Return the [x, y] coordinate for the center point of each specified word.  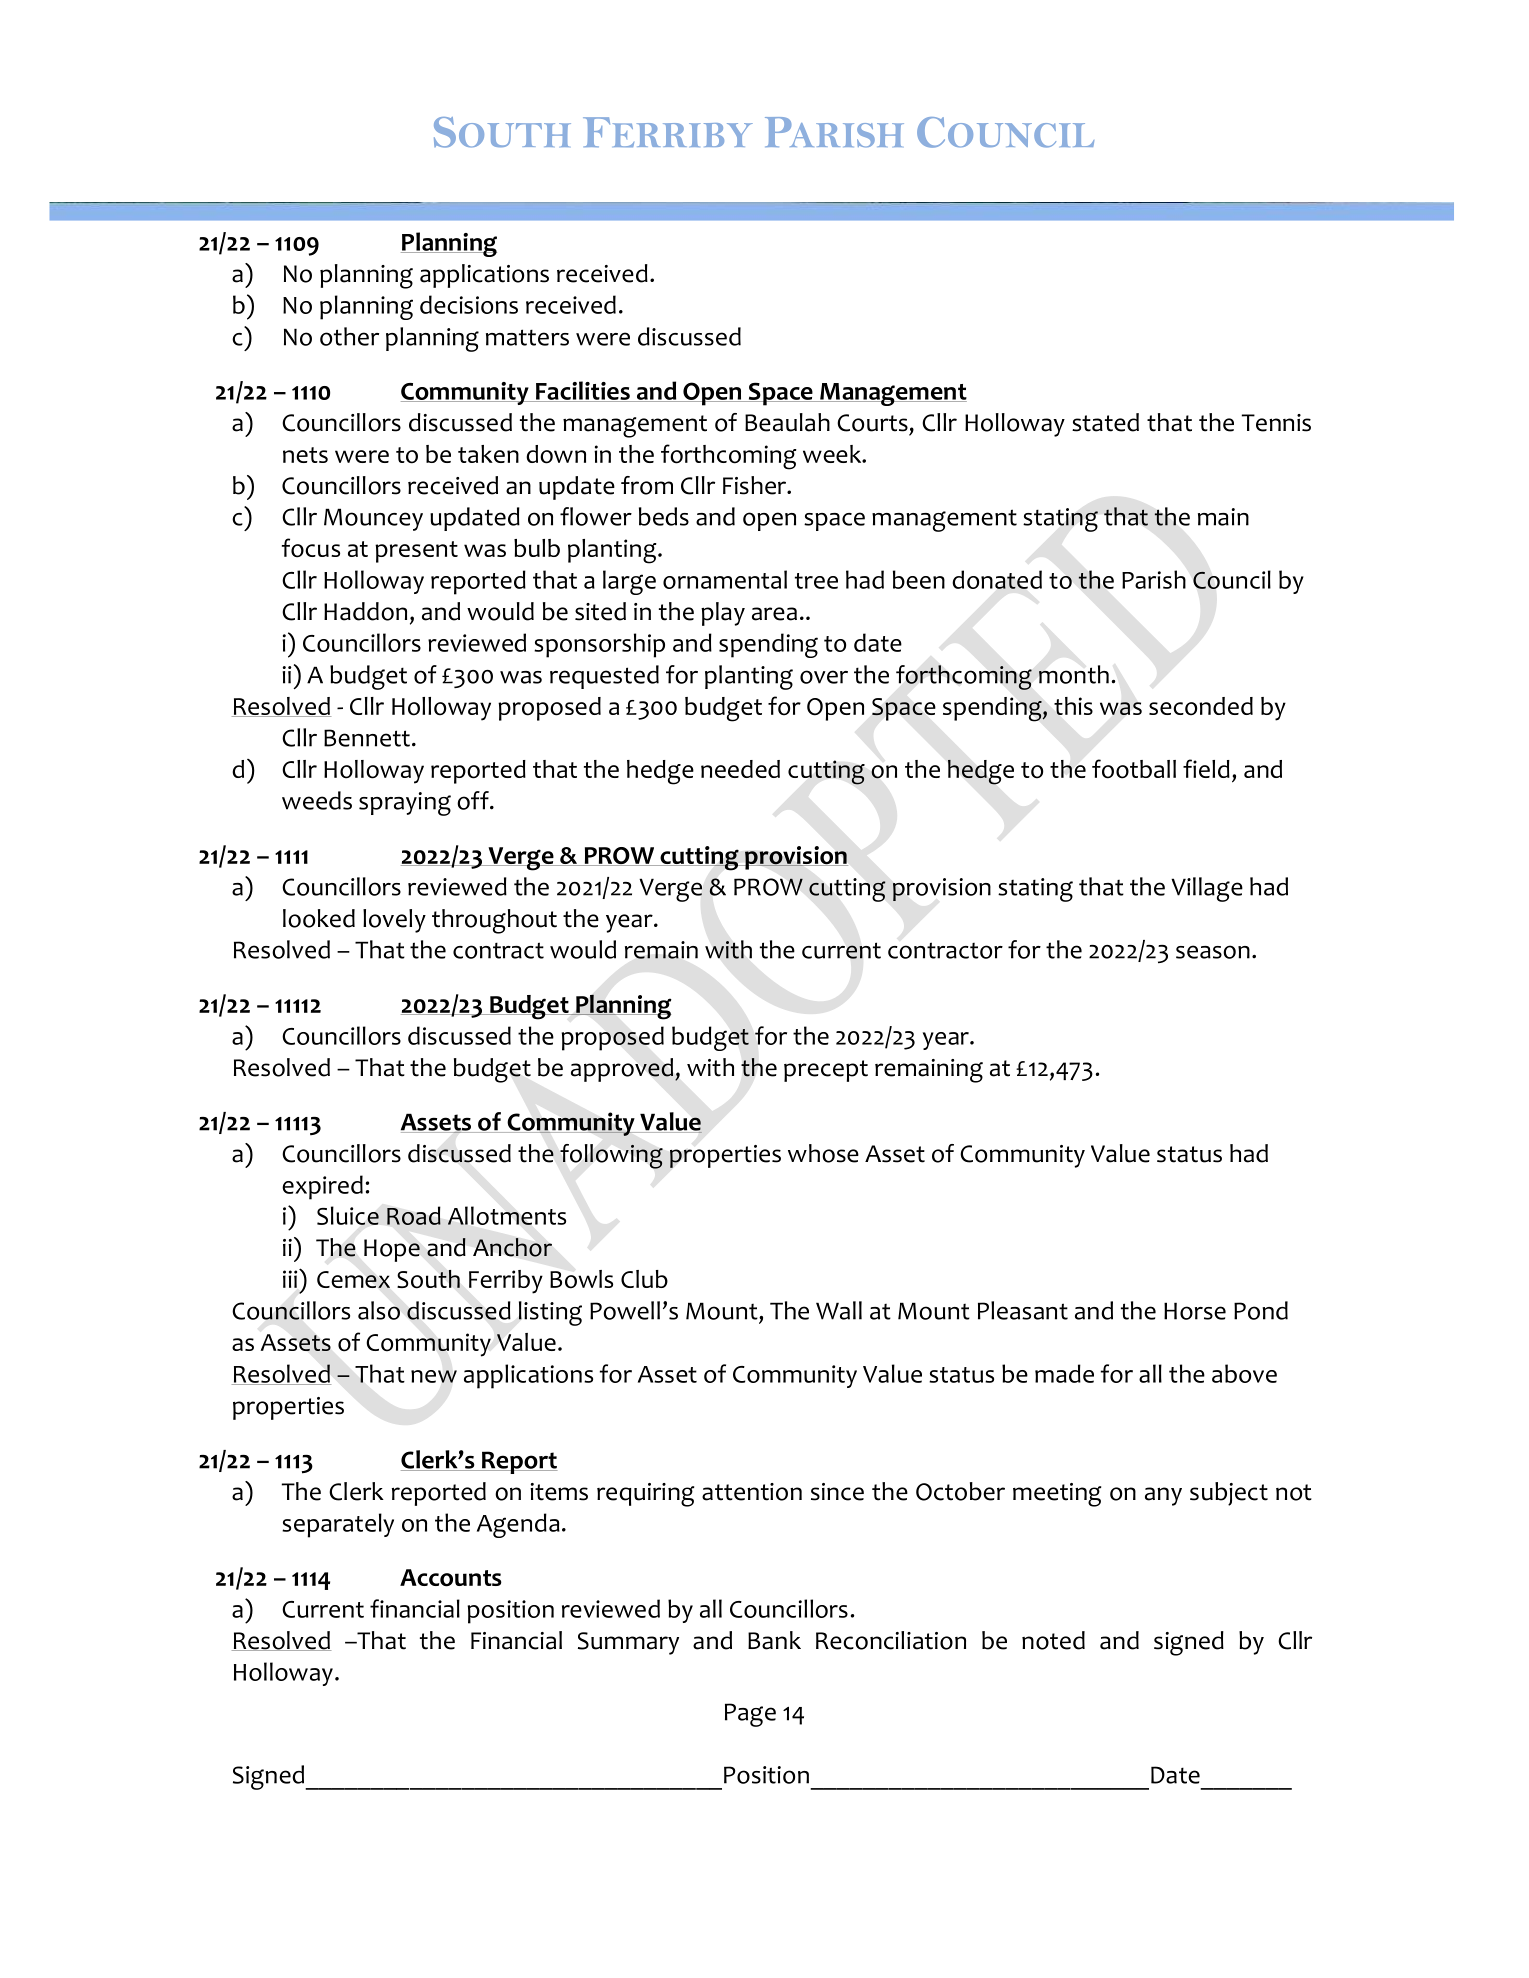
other [349, 336]
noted [1053, 1640]
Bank [774, 1640]
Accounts [451, 1578]
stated [1105, 422]
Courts [872, 423]
